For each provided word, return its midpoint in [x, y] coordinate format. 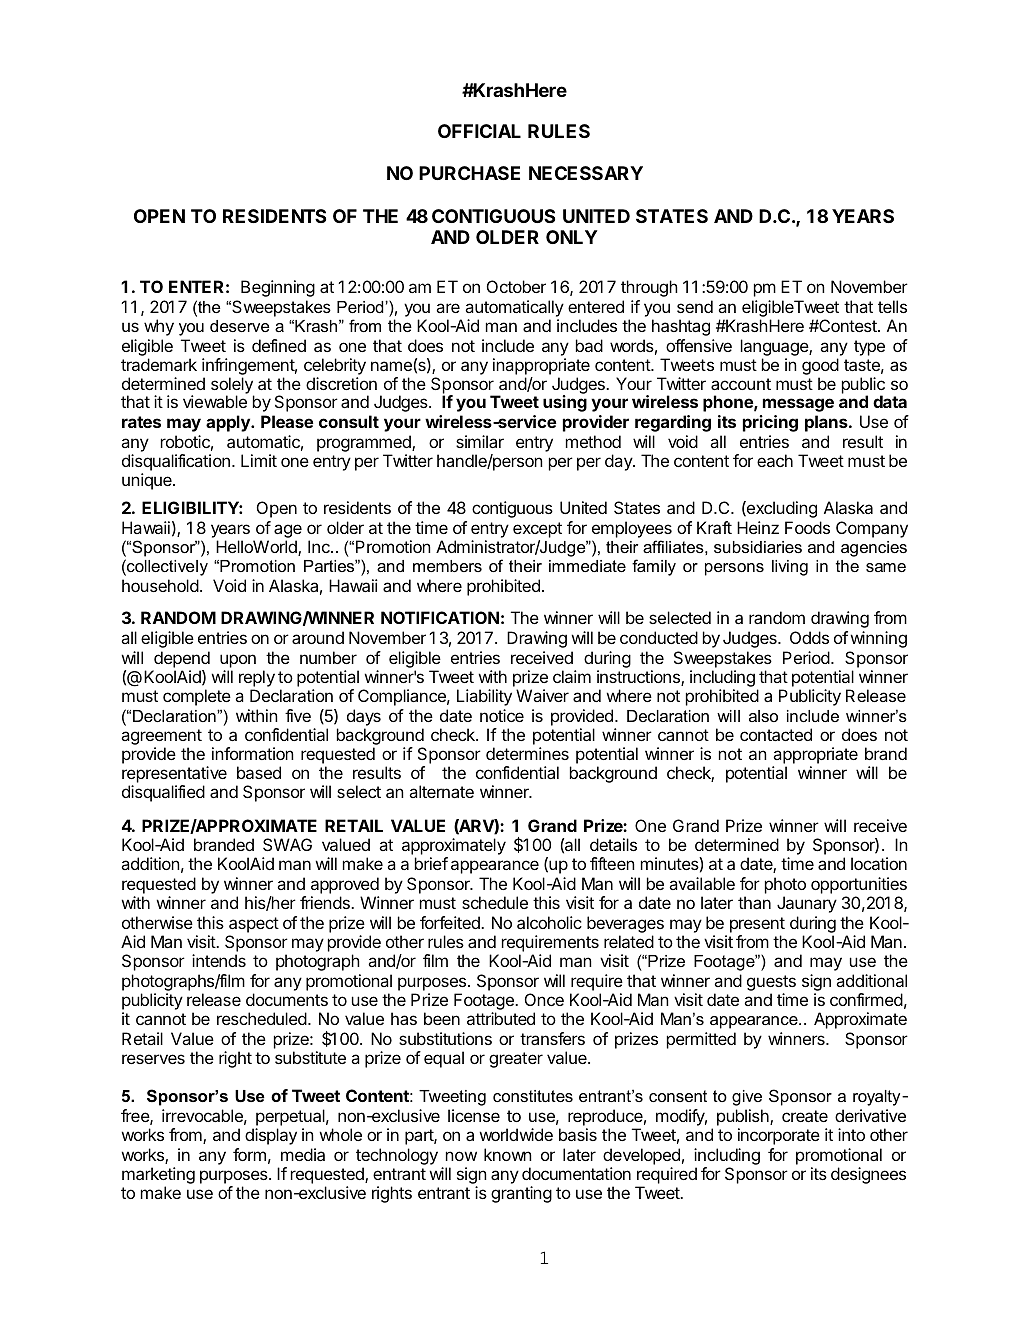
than [754, 902]
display [271, 1136]
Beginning [278, 288]
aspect [254, 925]
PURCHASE [469, 173]
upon [238, 661]
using [565, 403]
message [798, 405]
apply [229, 423]
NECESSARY [586, 173]
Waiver [542, 695]
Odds [809, 637]
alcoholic [549, 922]
